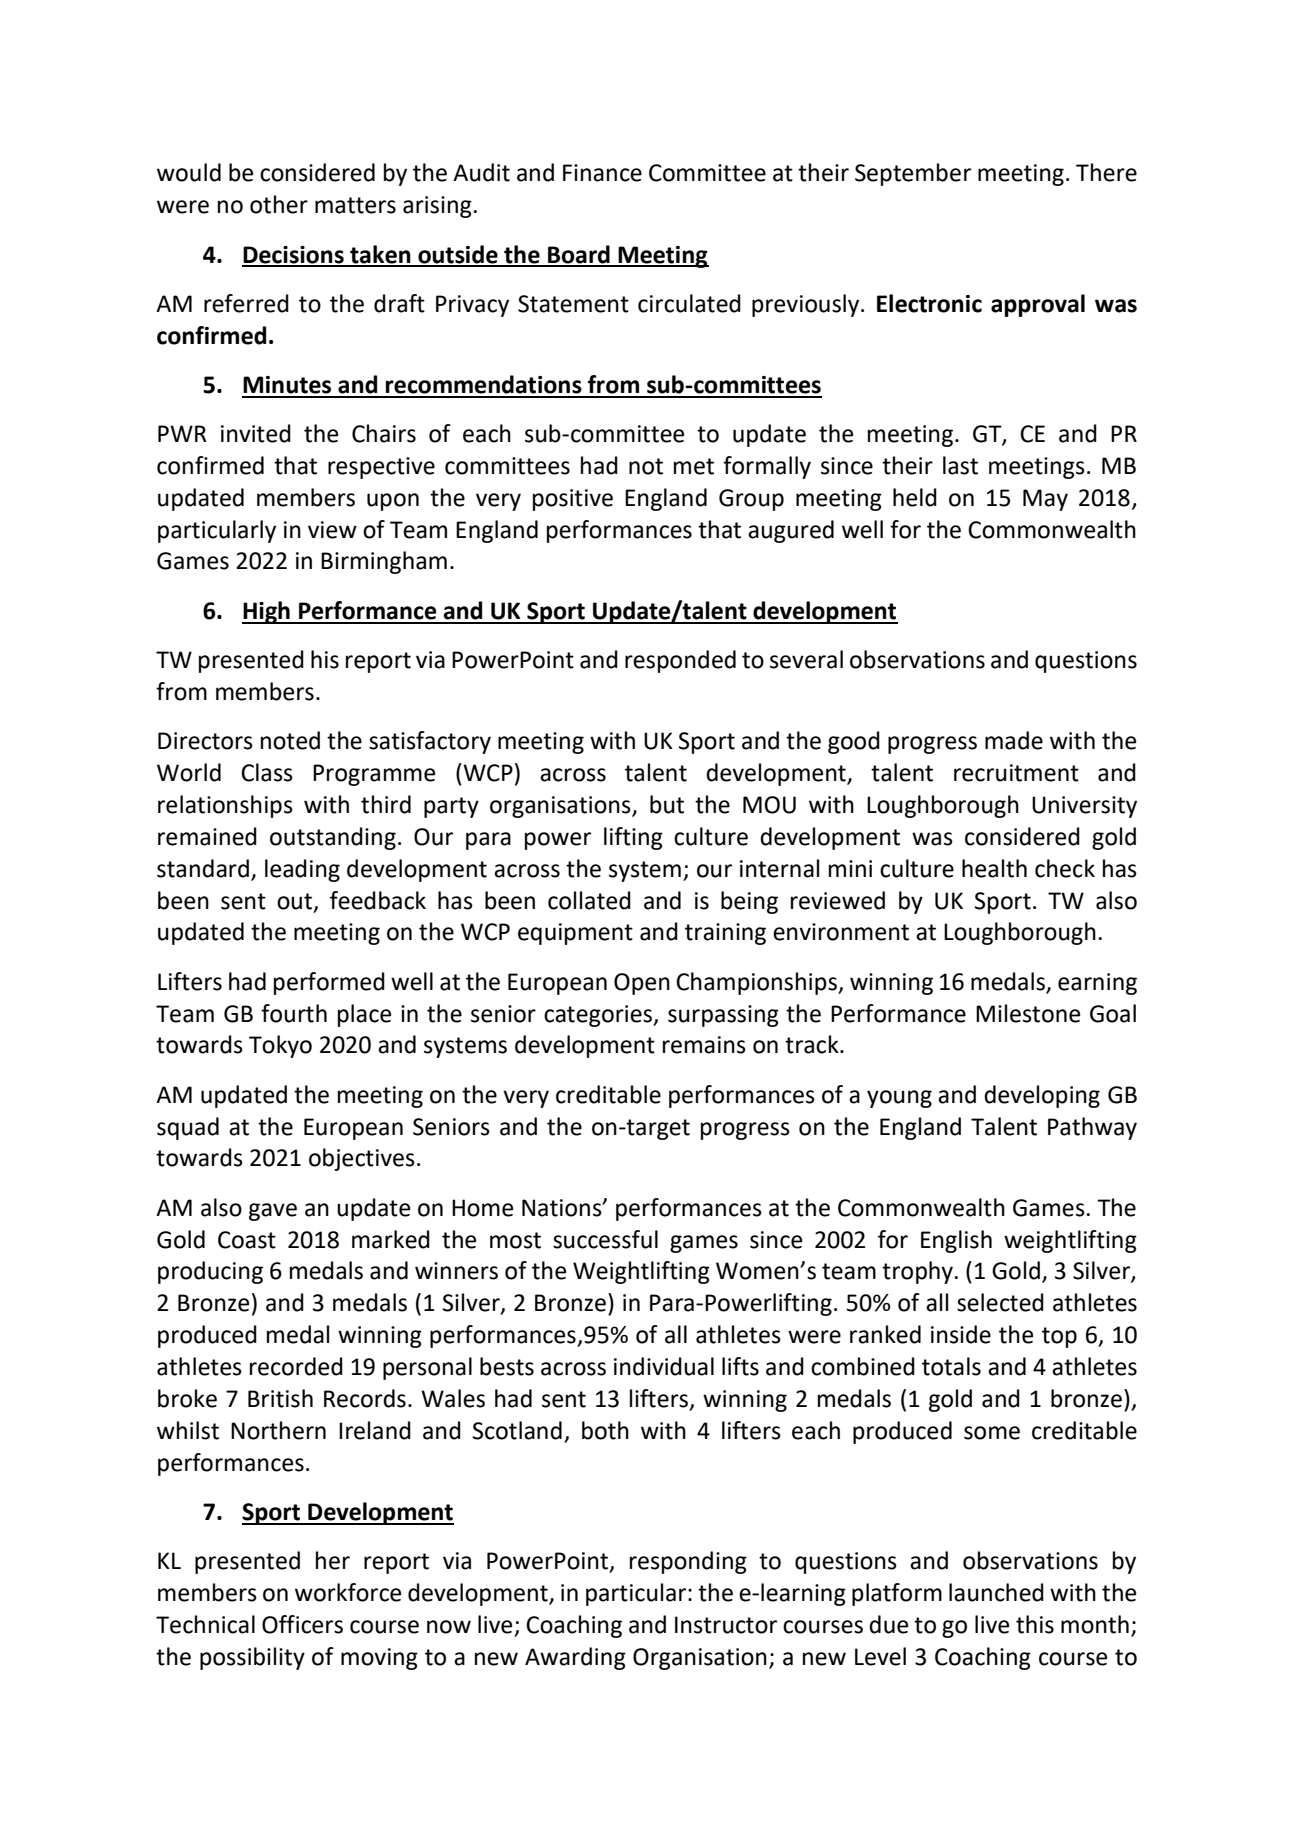  What do you see at coordinates (913, 174) in the document?
I see `September` at bounding box center [913, 174].
